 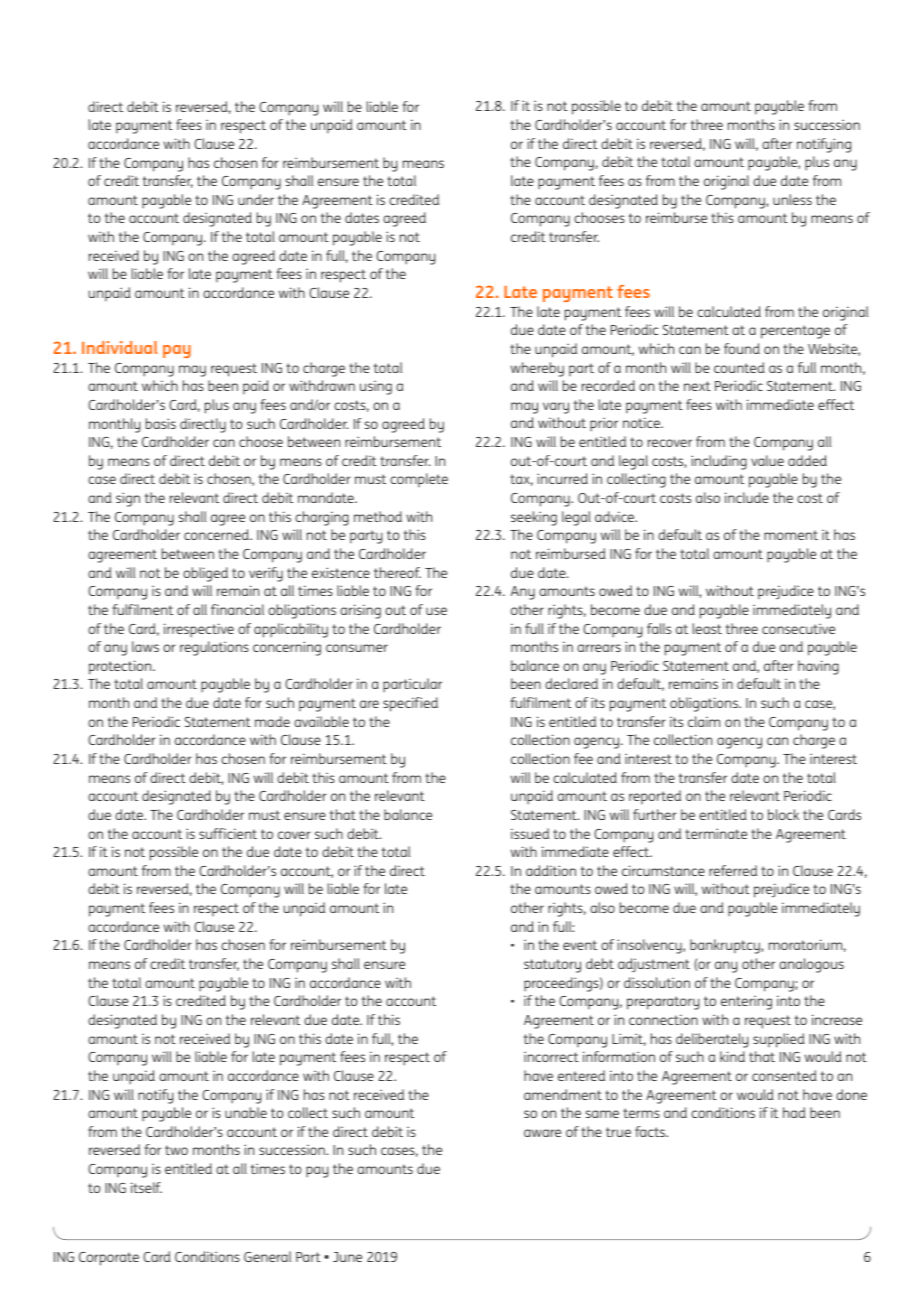 I want to click on under, so click(x=256, y=199).
